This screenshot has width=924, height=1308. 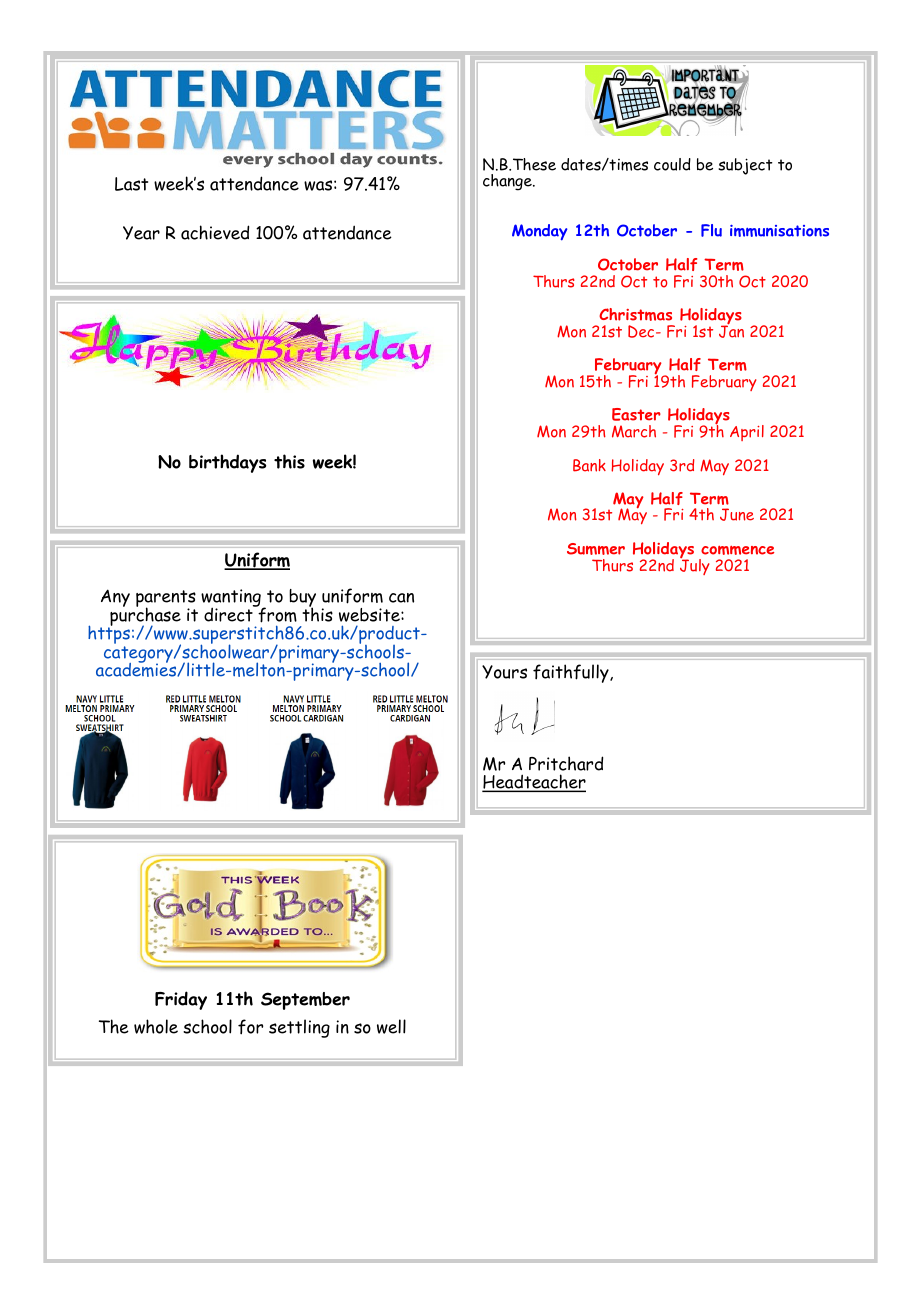 I want to click on Bank, so click(x=589, y=465).
